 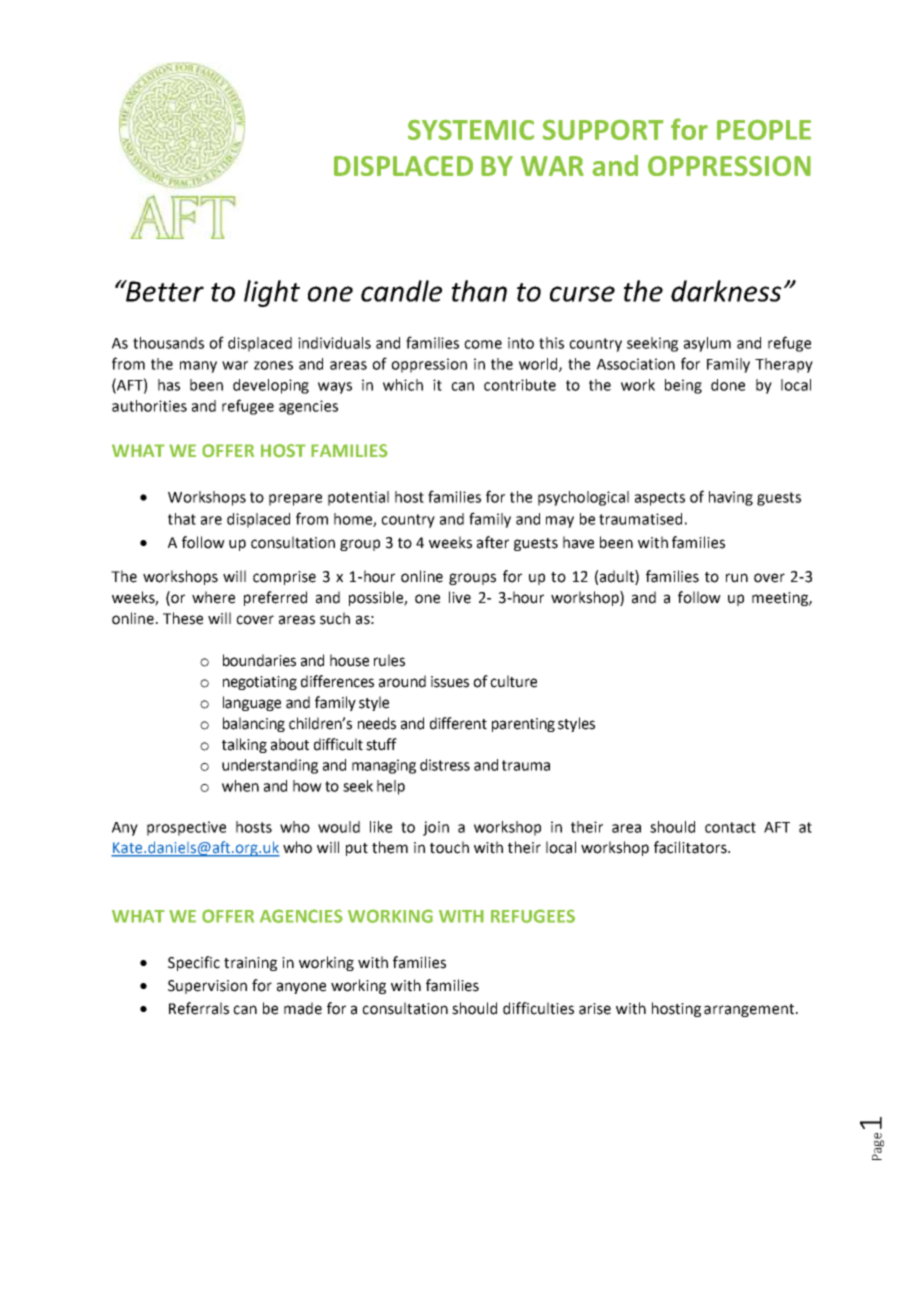 What do you see at coordinates (764, 129) in the page?
I see `PEOPLE` at bounding box center [764, 129].
